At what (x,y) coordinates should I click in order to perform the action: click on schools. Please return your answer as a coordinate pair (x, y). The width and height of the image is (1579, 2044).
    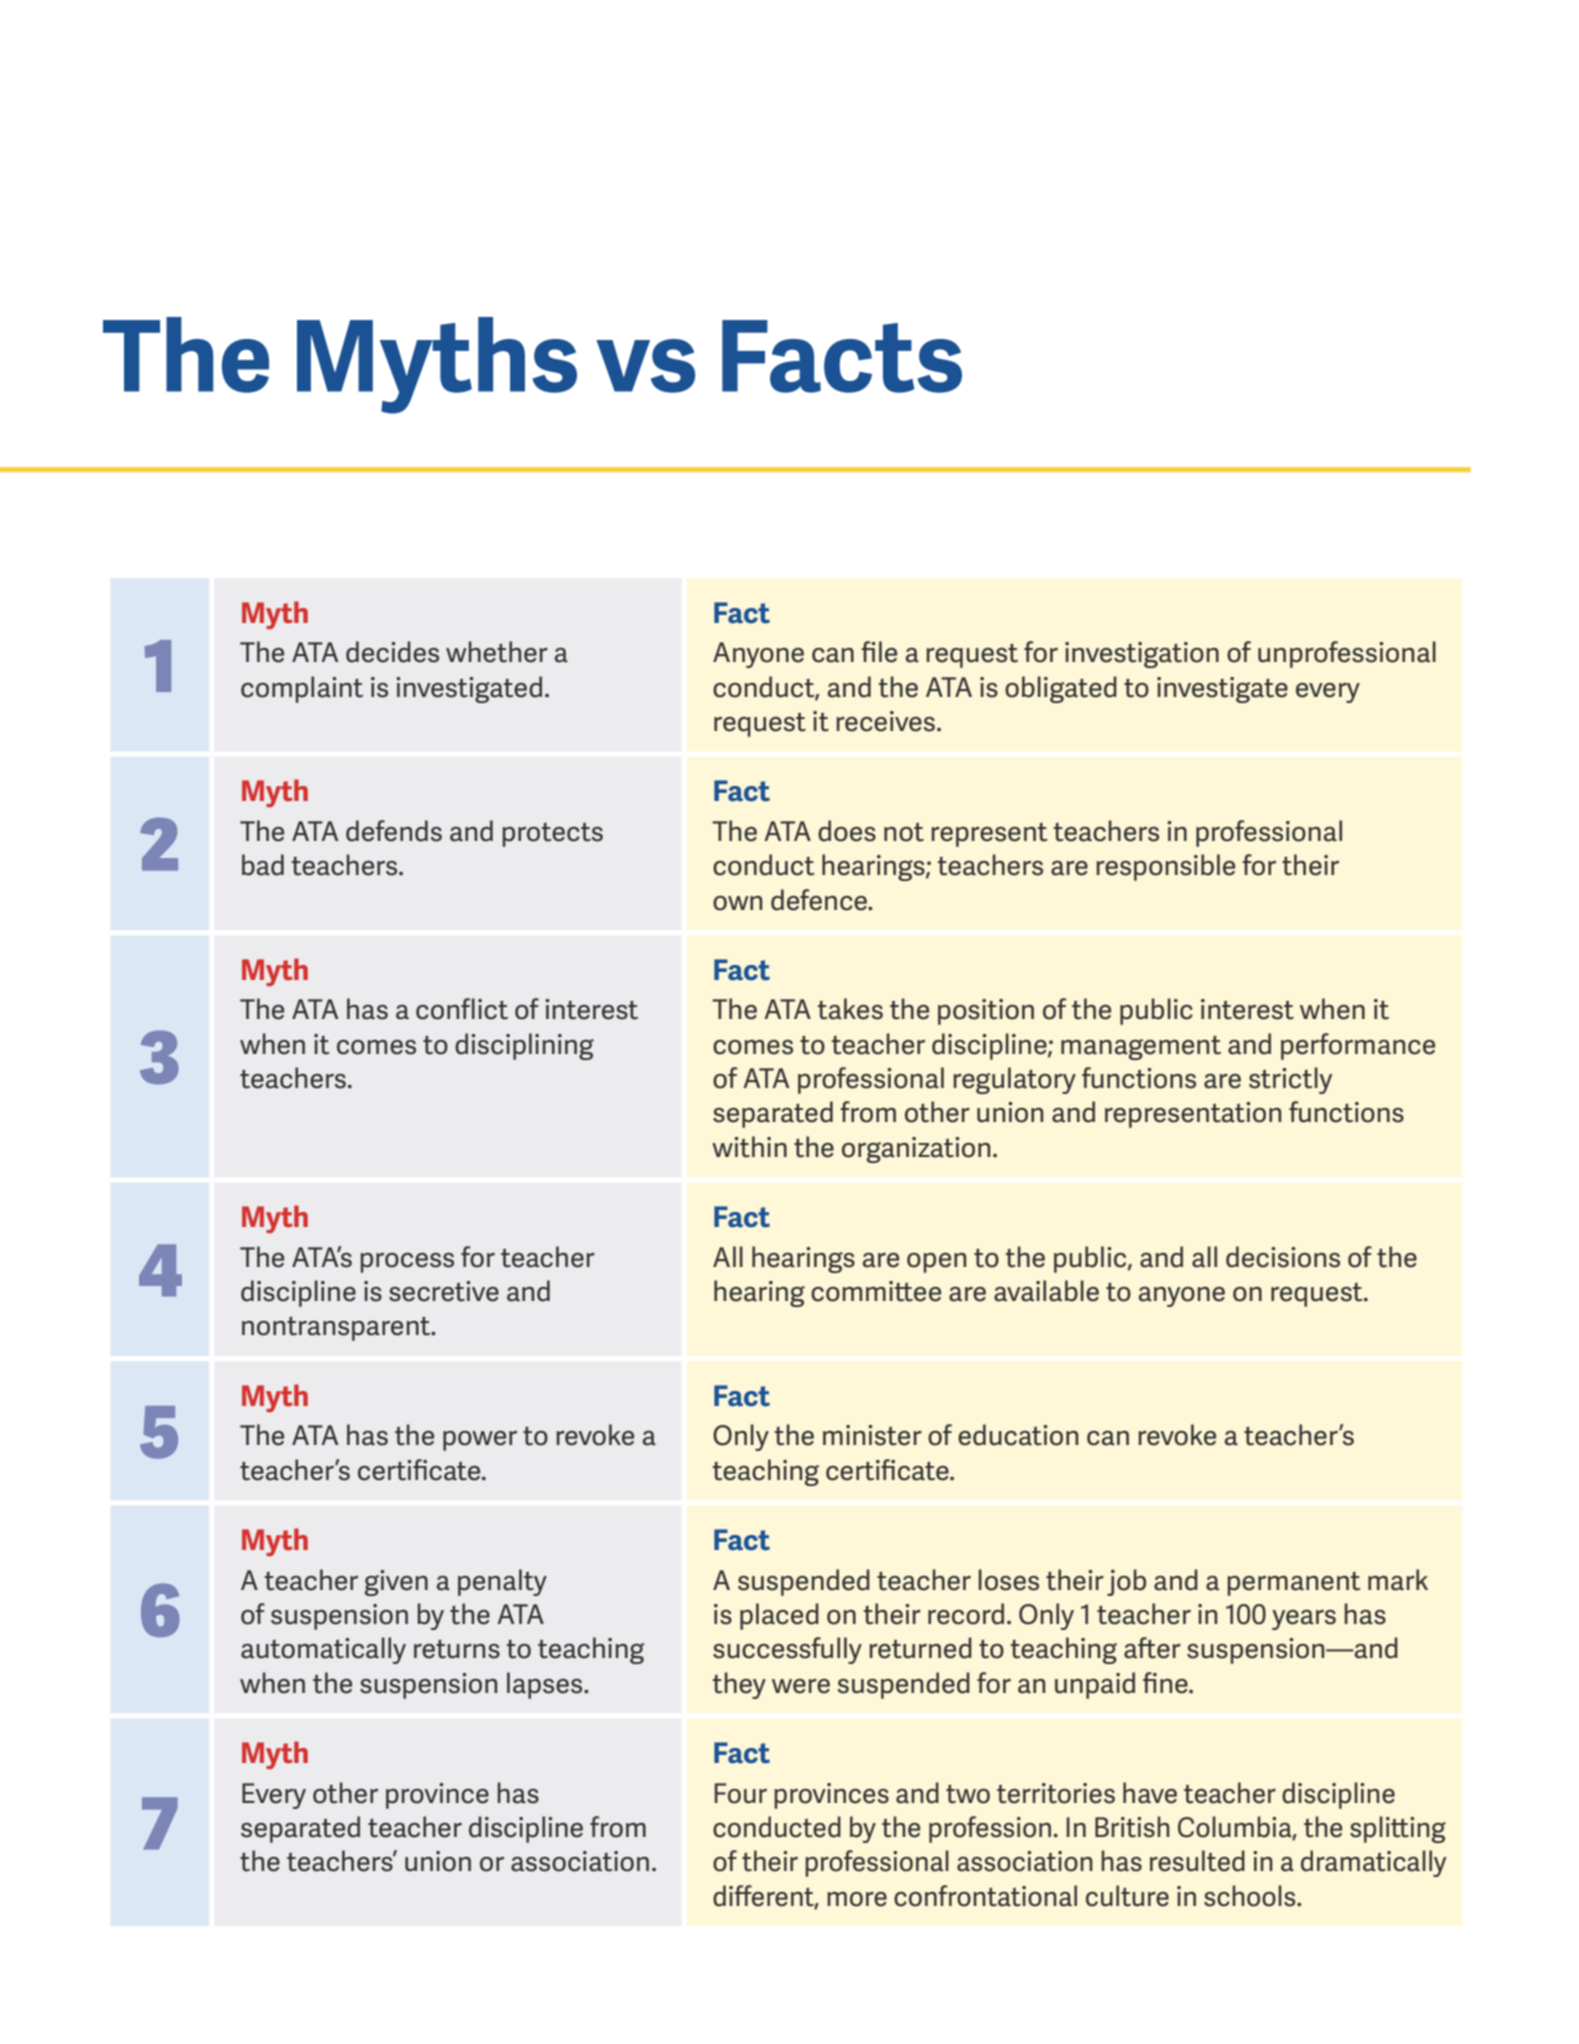
    Looking at the image, I should click on (1251, 1896).
